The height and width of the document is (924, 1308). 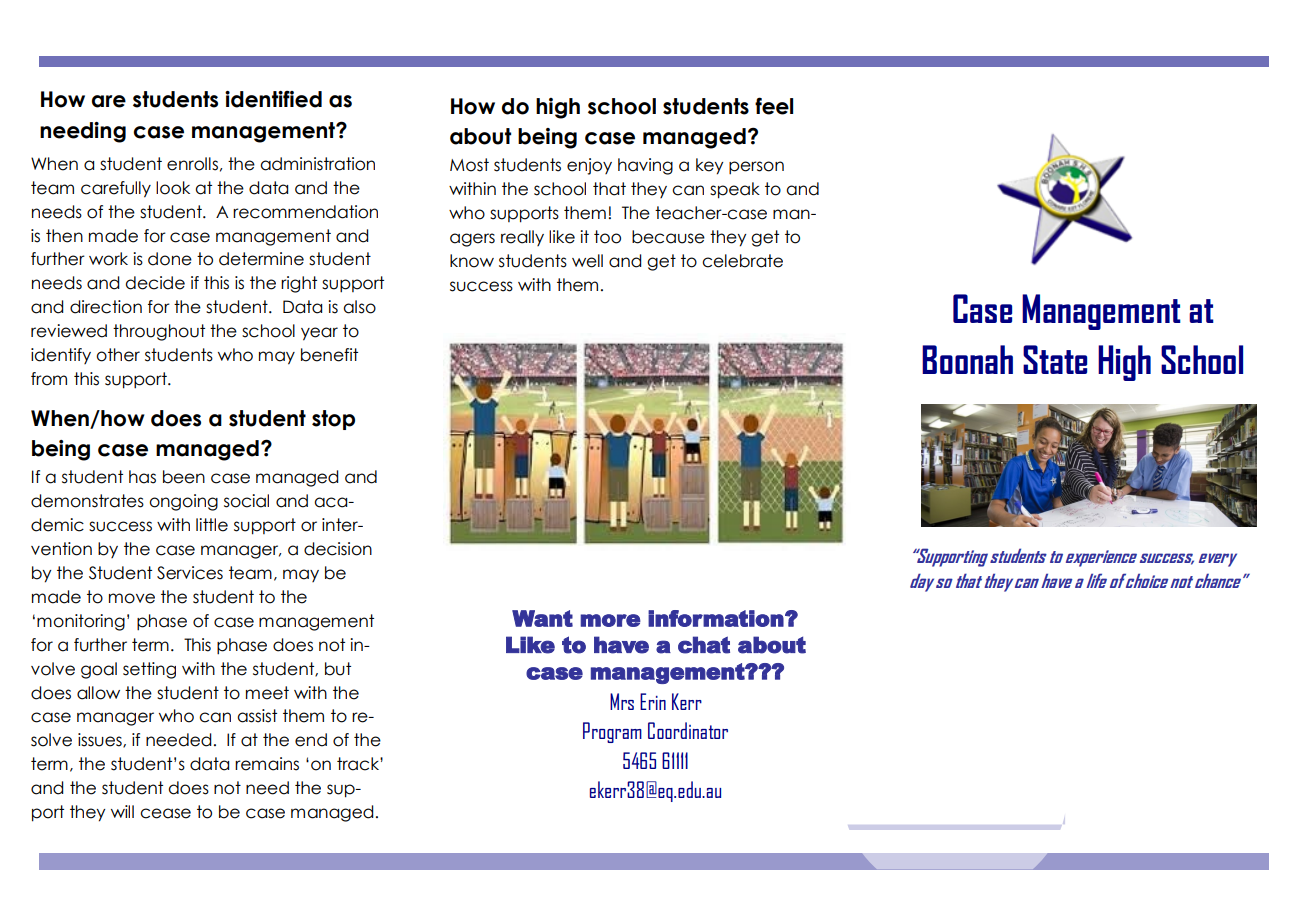 What do you see at coordinates (165, 813) in the document?
I see `cease` at bounding box center [165, 813].
